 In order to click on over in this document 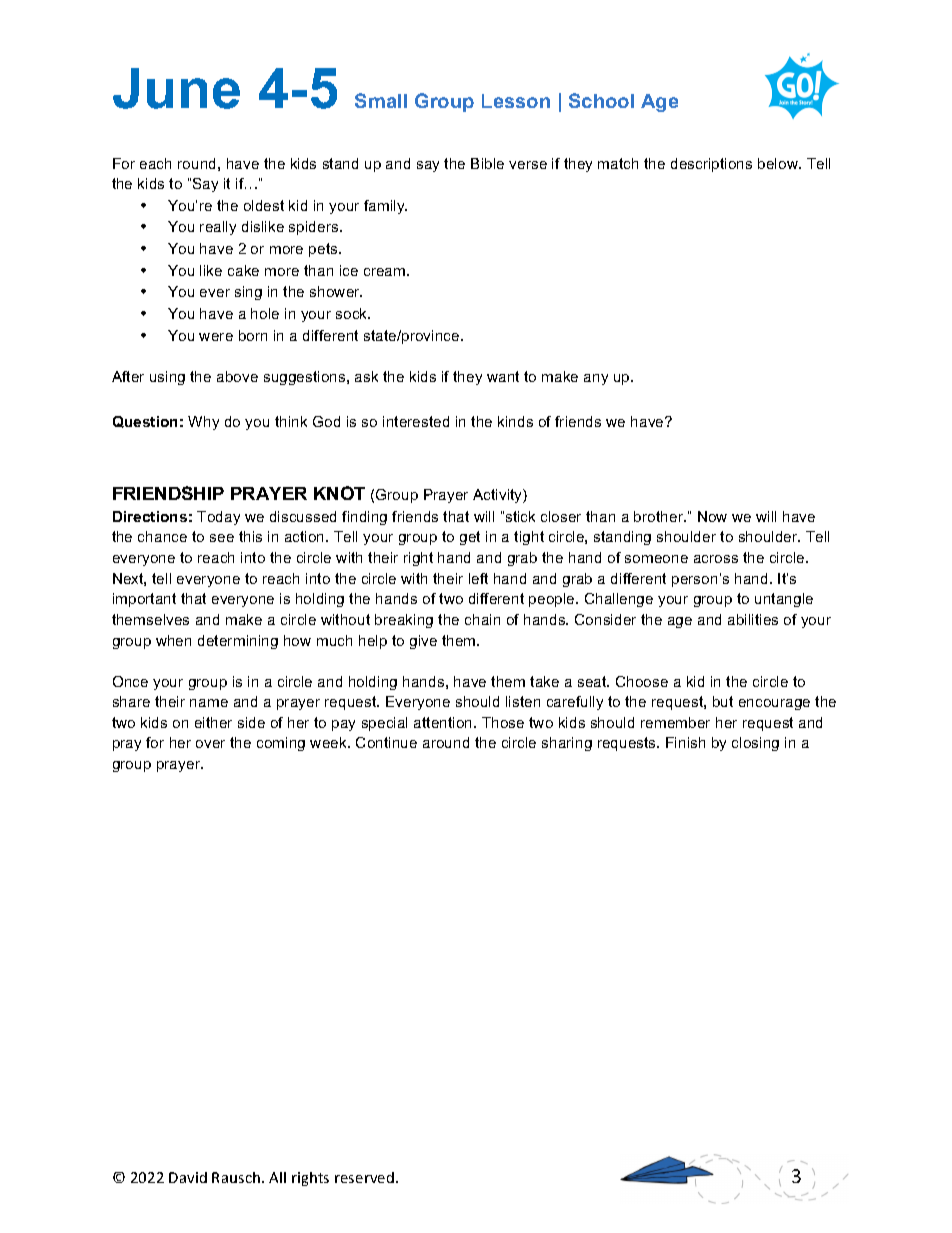, I will do `click(210, 744)`.
